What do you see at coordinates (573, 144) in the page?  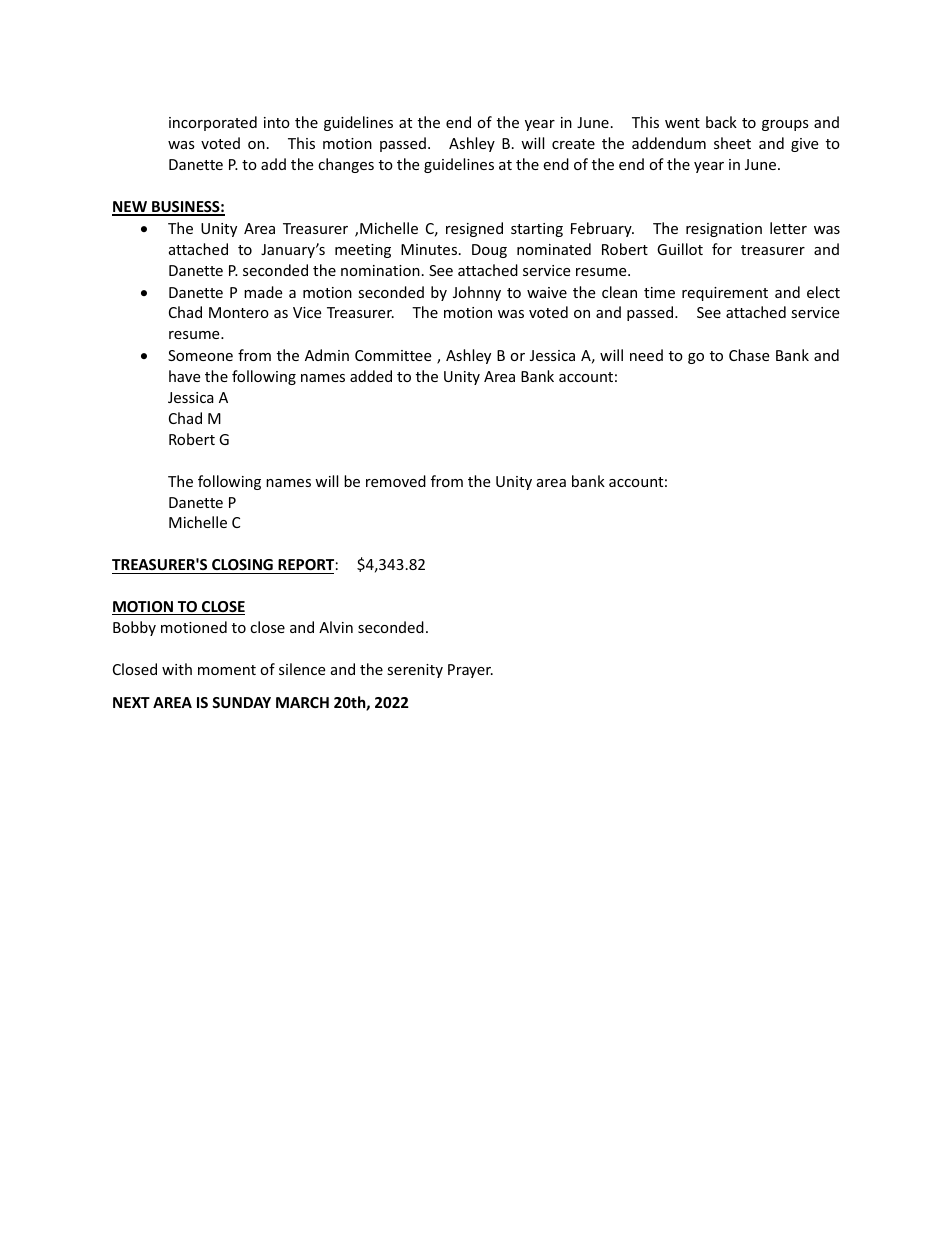 I see `create` at bounding box center [573, 144].
